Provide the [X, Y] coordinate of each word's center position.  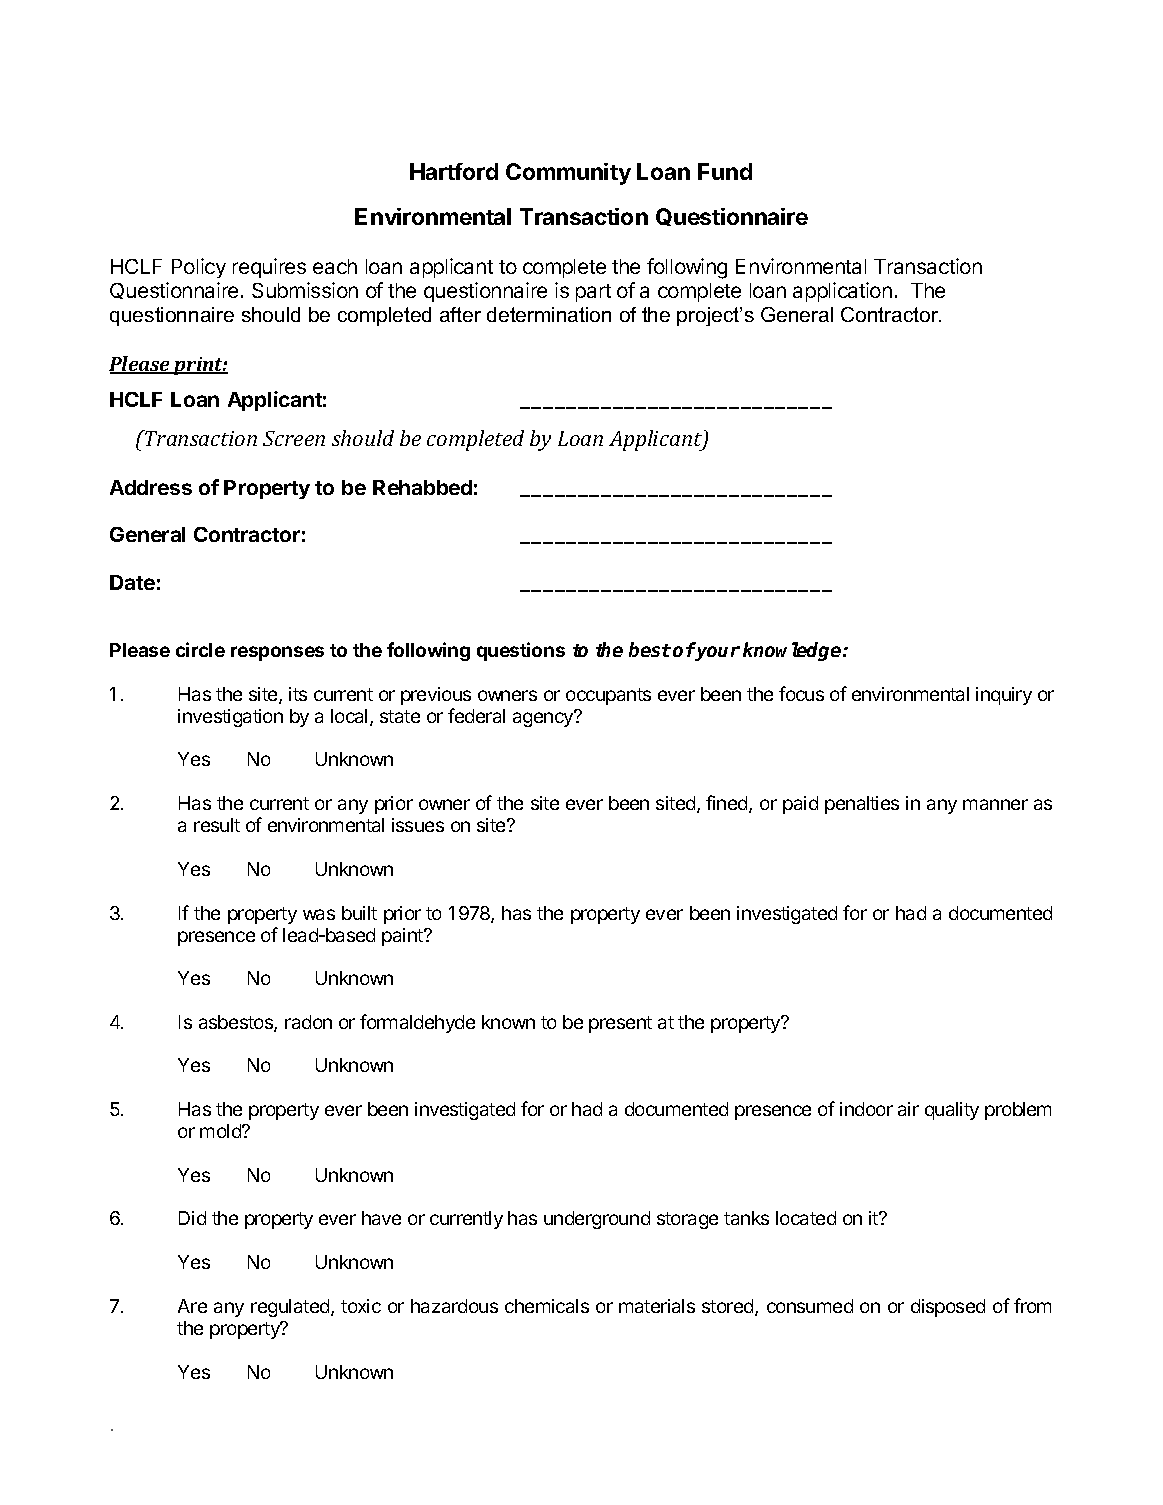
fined [728, 804]
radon [308, 1022]
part [593, 293]
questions [521, 651]
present [620, 1024]
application [842, 292]
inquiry [1004, 696]
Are [192, 1306]
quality [952, 1111]
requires [269, 268]
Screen [294, 438]
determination [549, 314]
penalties [862, 805]
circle [200, 649]
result [217, 825]
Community [568, 174]
